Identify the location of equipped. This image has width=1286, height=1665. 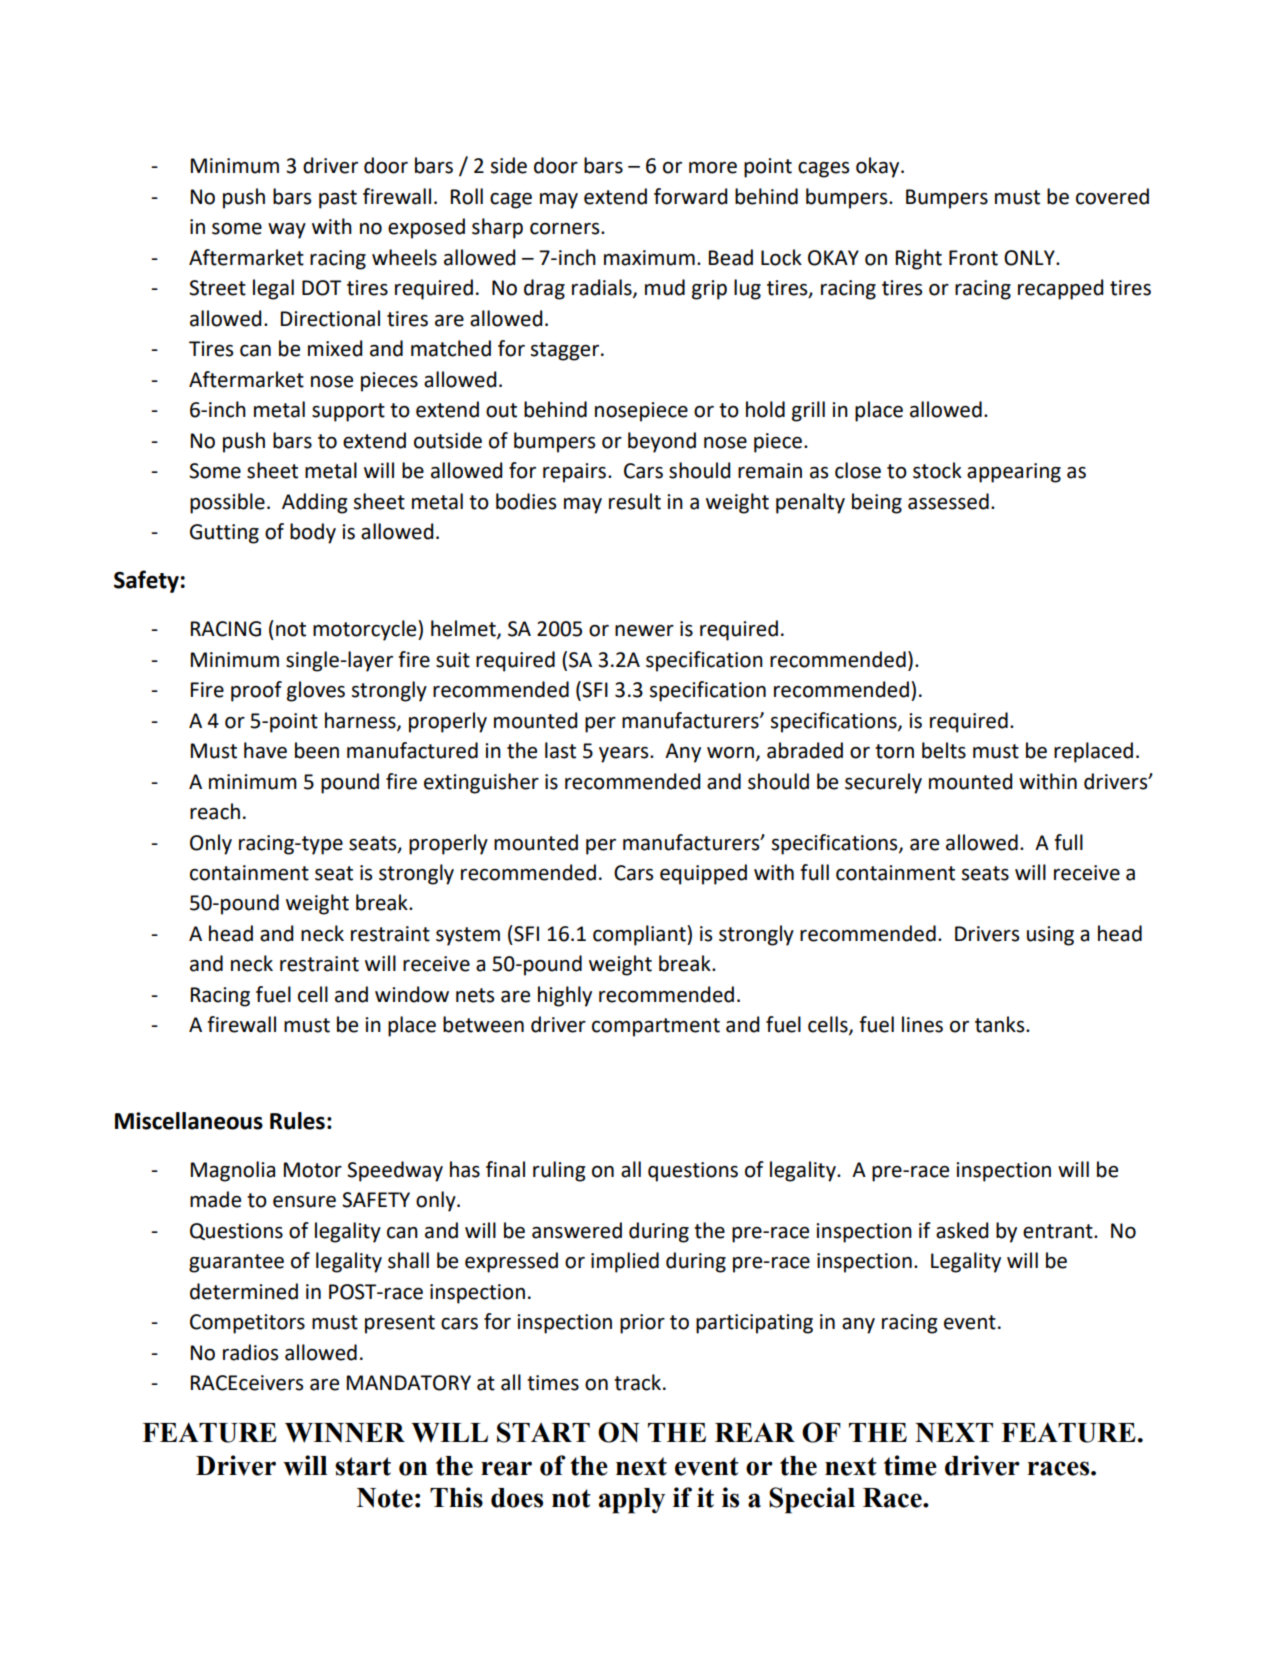
(703, 874).
